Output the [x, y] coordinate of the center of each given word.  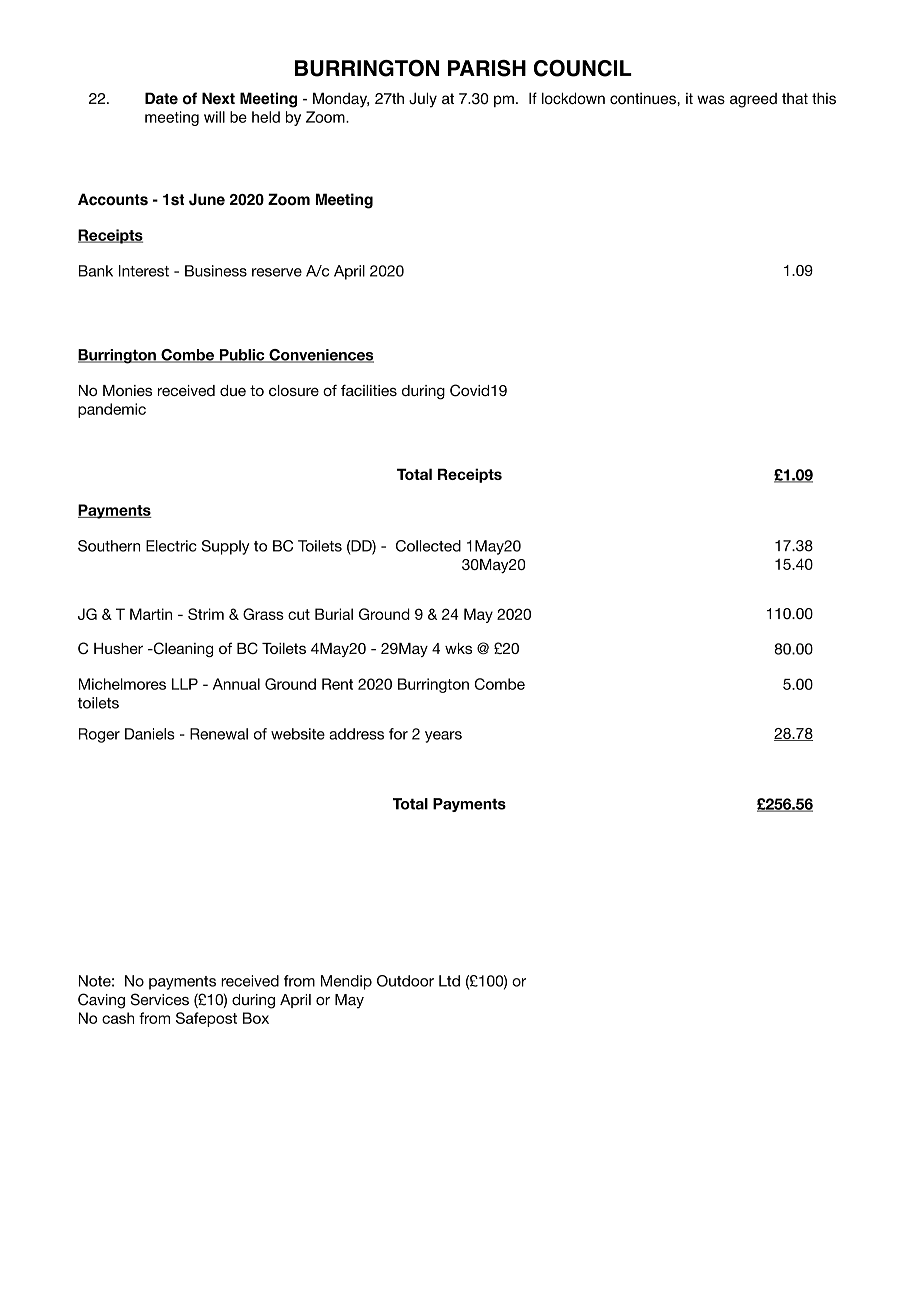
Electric [171, 546]
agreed [753, 100]
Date [161, 98]
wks [458, 648]
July [423, 100]
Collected [428, 546]
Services [160, 999]
